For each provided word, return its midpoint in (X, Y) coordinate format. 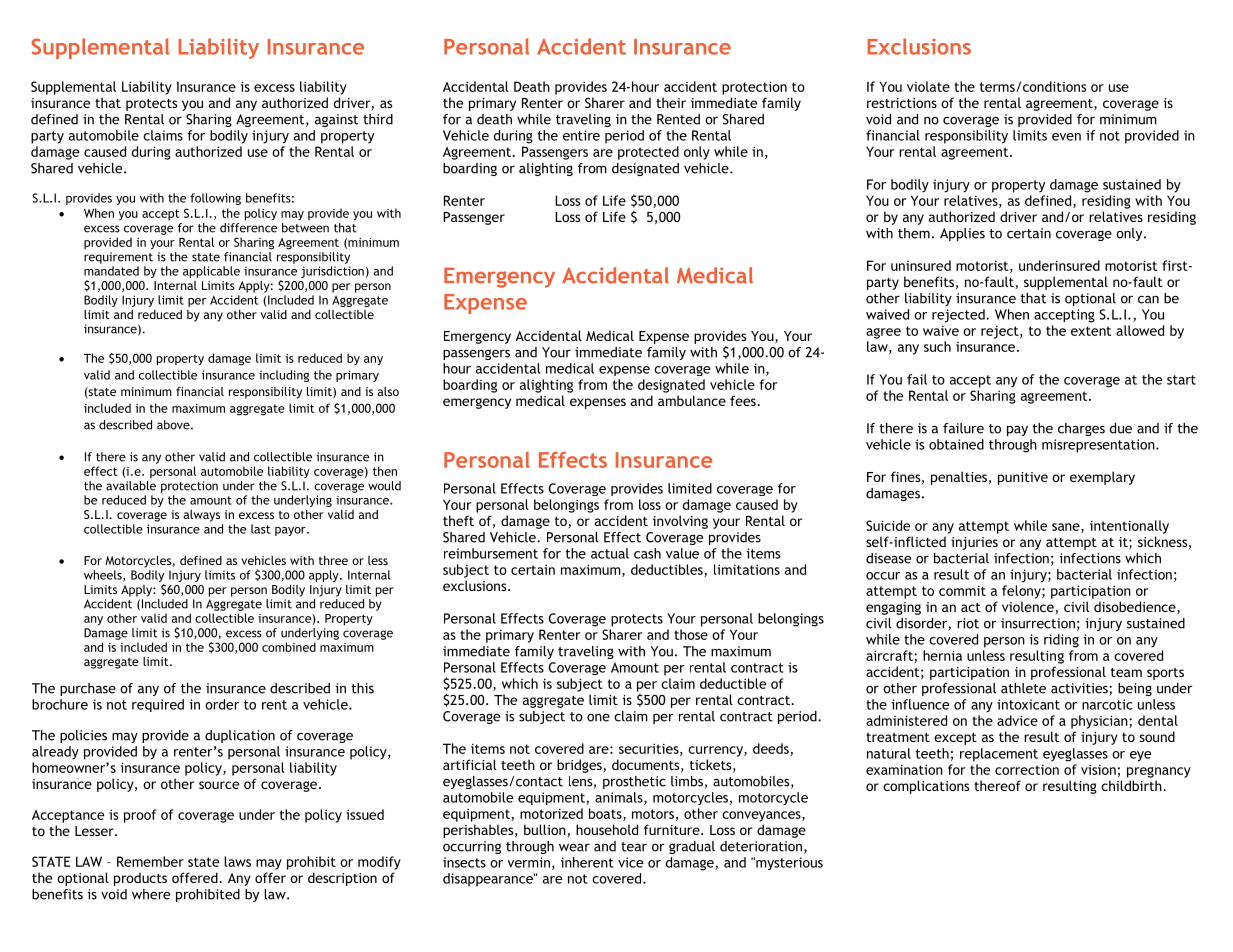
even (1066, 137)
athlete (1023, 688)
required (158, 705)
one (598, 718)
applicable (211, 272)
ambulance (692, 400)
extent (1091, 331)
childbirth (1132, 785)
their (671, 102)
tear (634, 847)
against (336, 120)
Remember (150, 861)
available (131, 484)
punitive (1023, 478)
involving (680, 522)
